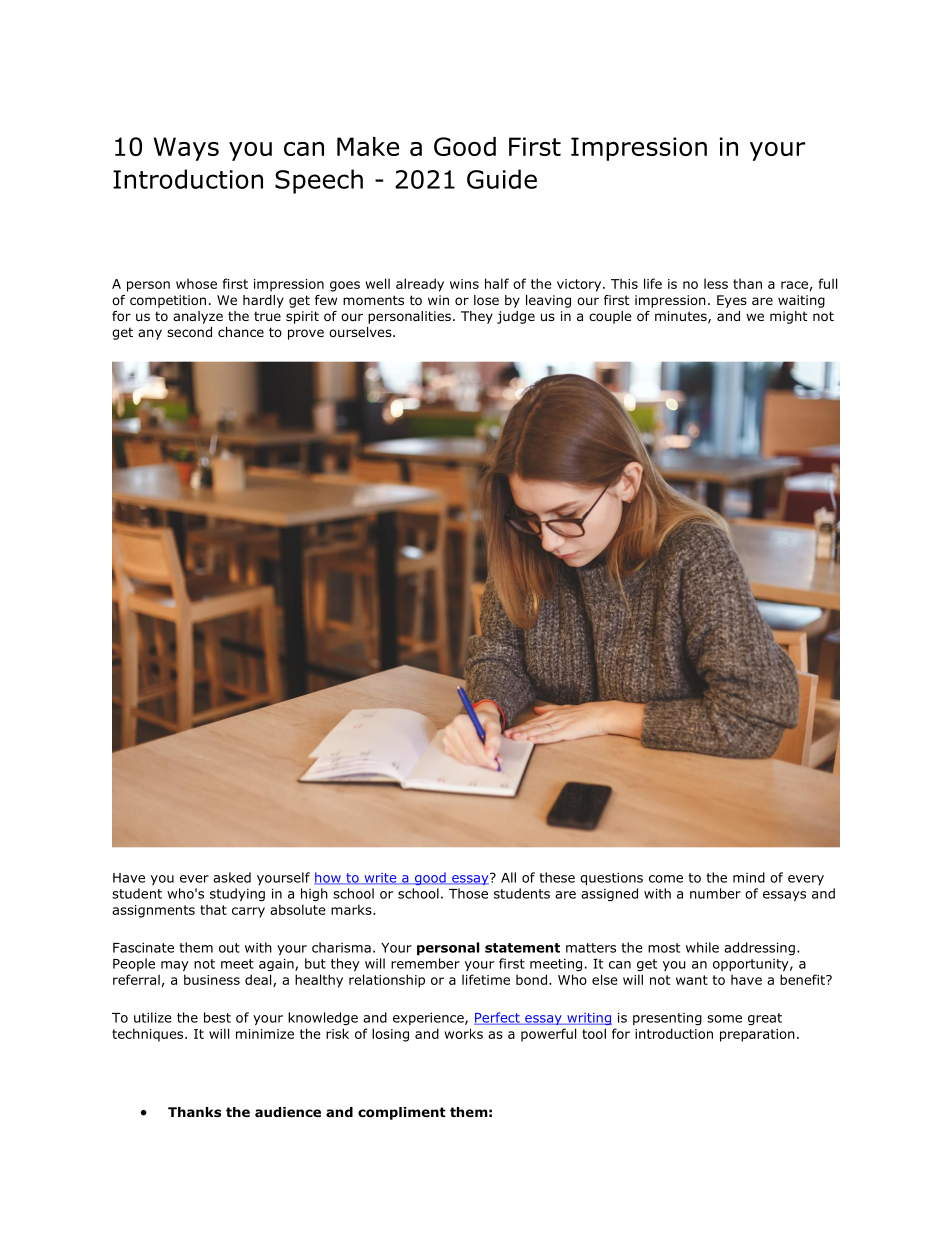  Describe the element at coordinates (464, 1033) in the screenshot. I see `works` at that location.
